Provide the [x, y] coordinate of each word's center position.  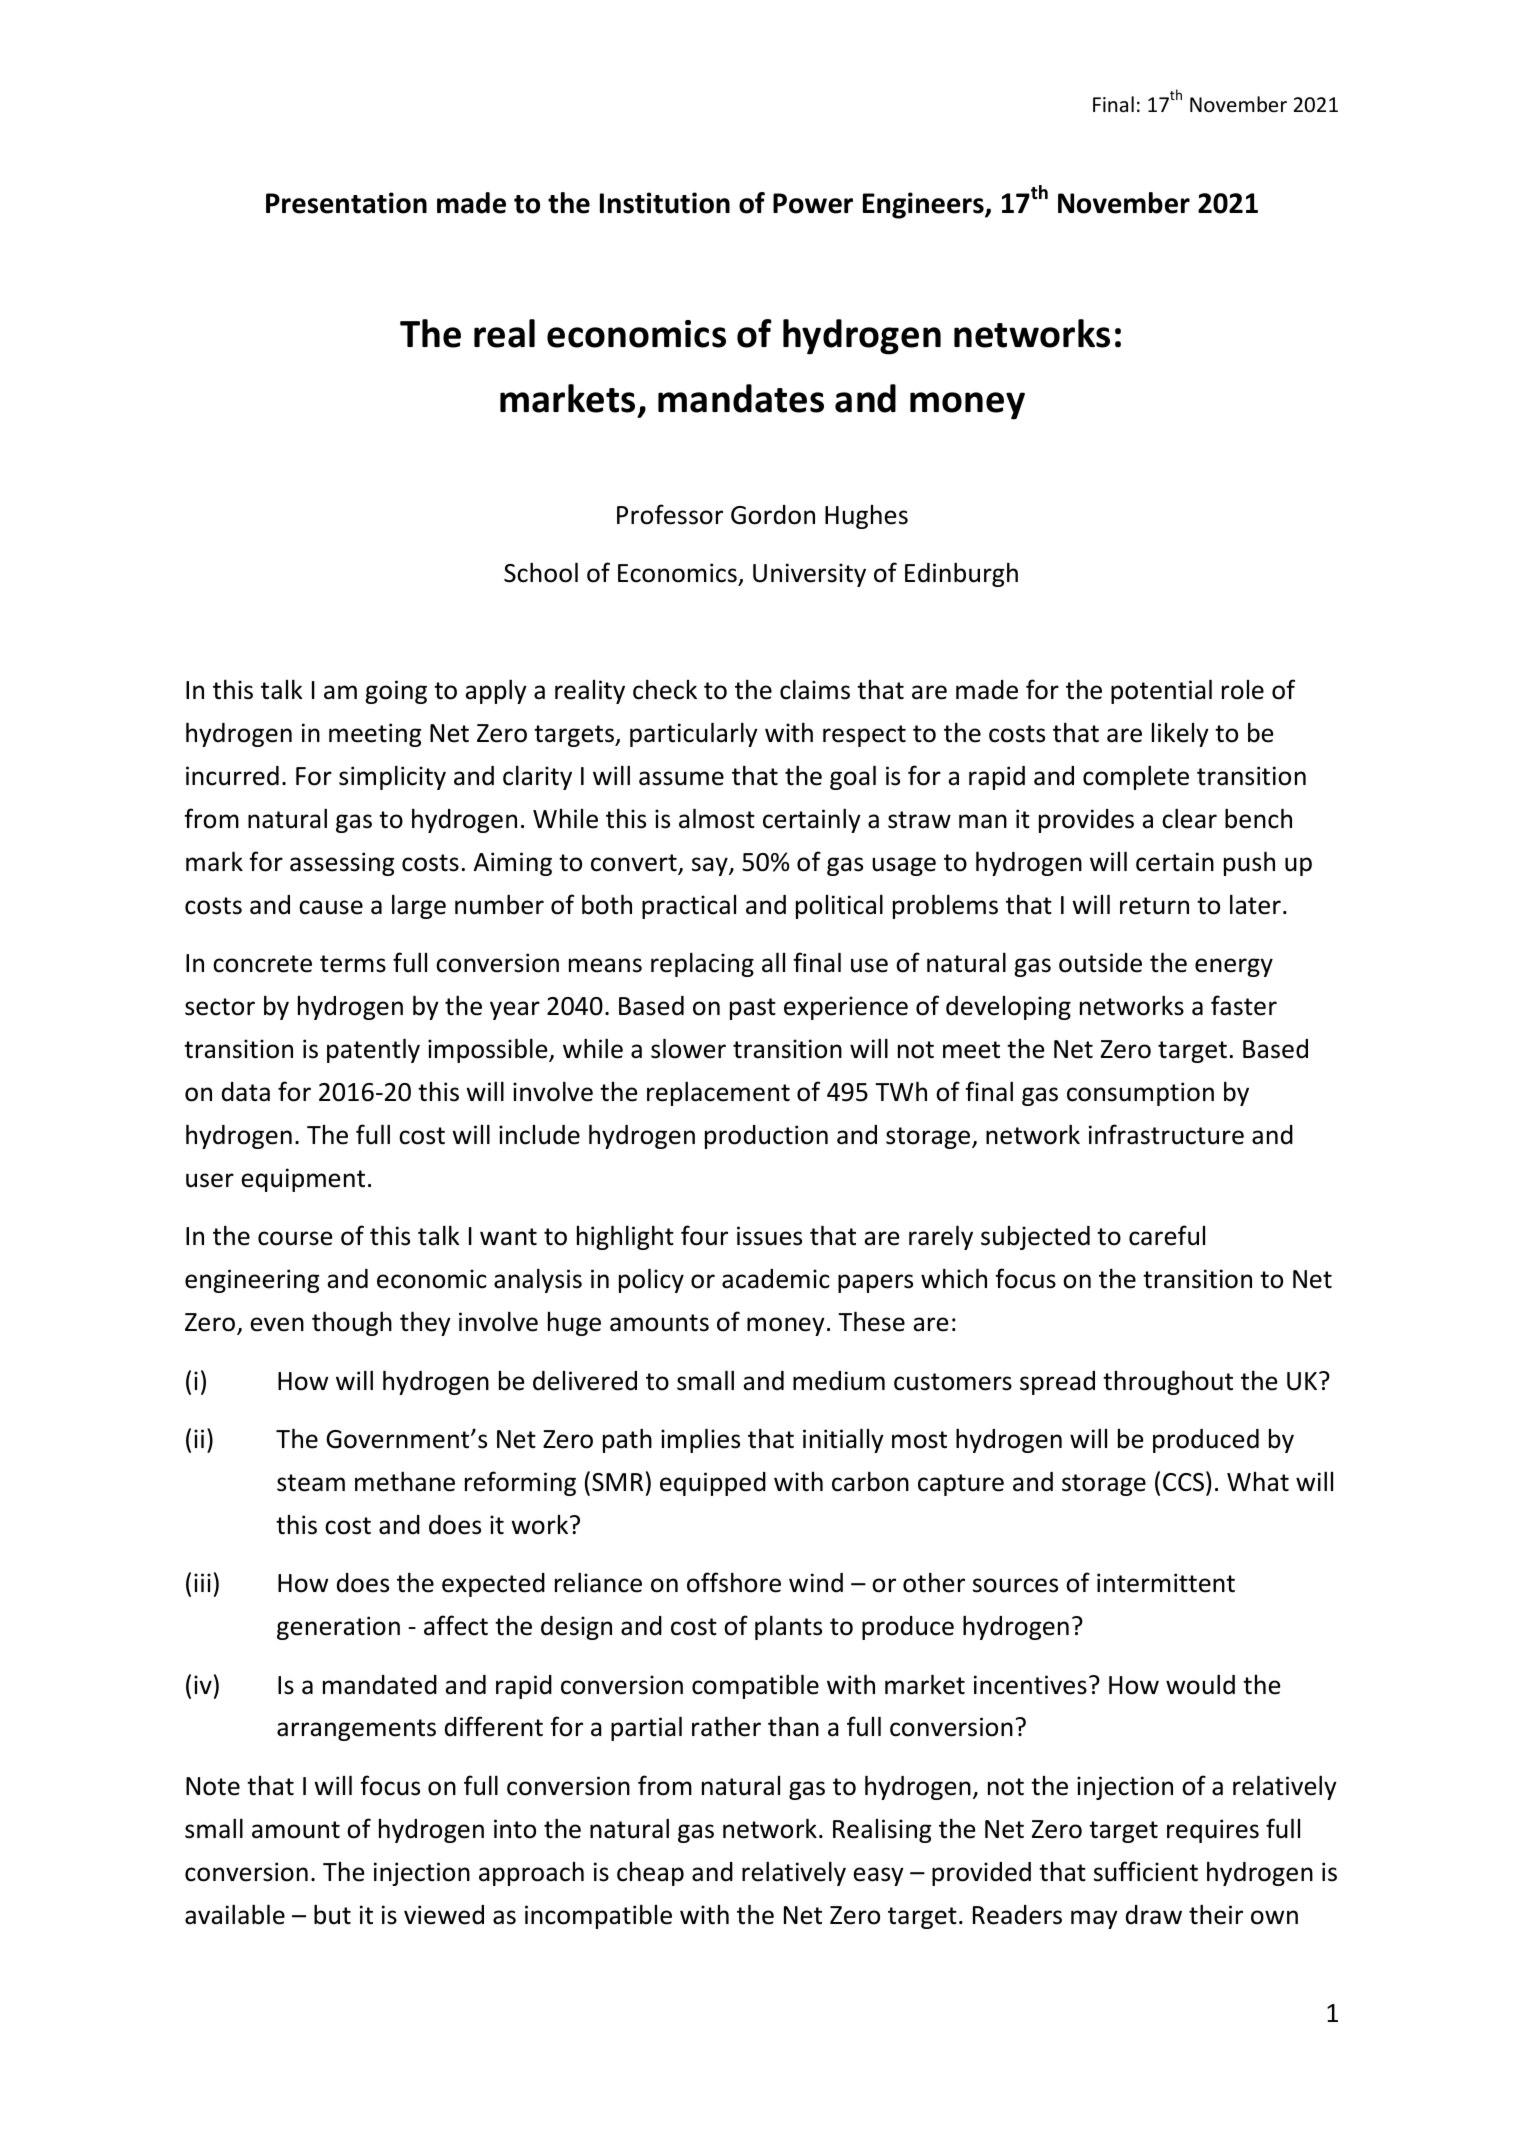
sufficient [1146, 1871]
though [352, 1323]
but [332, 1914]
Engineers [924, 205]
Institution [665, 203]
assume [681, 778]
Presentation [346, 203]
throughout [1168, 1382]
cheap [650, 1874]
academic [776, 1279]
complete [1136, 777]
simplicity [392, 777]
